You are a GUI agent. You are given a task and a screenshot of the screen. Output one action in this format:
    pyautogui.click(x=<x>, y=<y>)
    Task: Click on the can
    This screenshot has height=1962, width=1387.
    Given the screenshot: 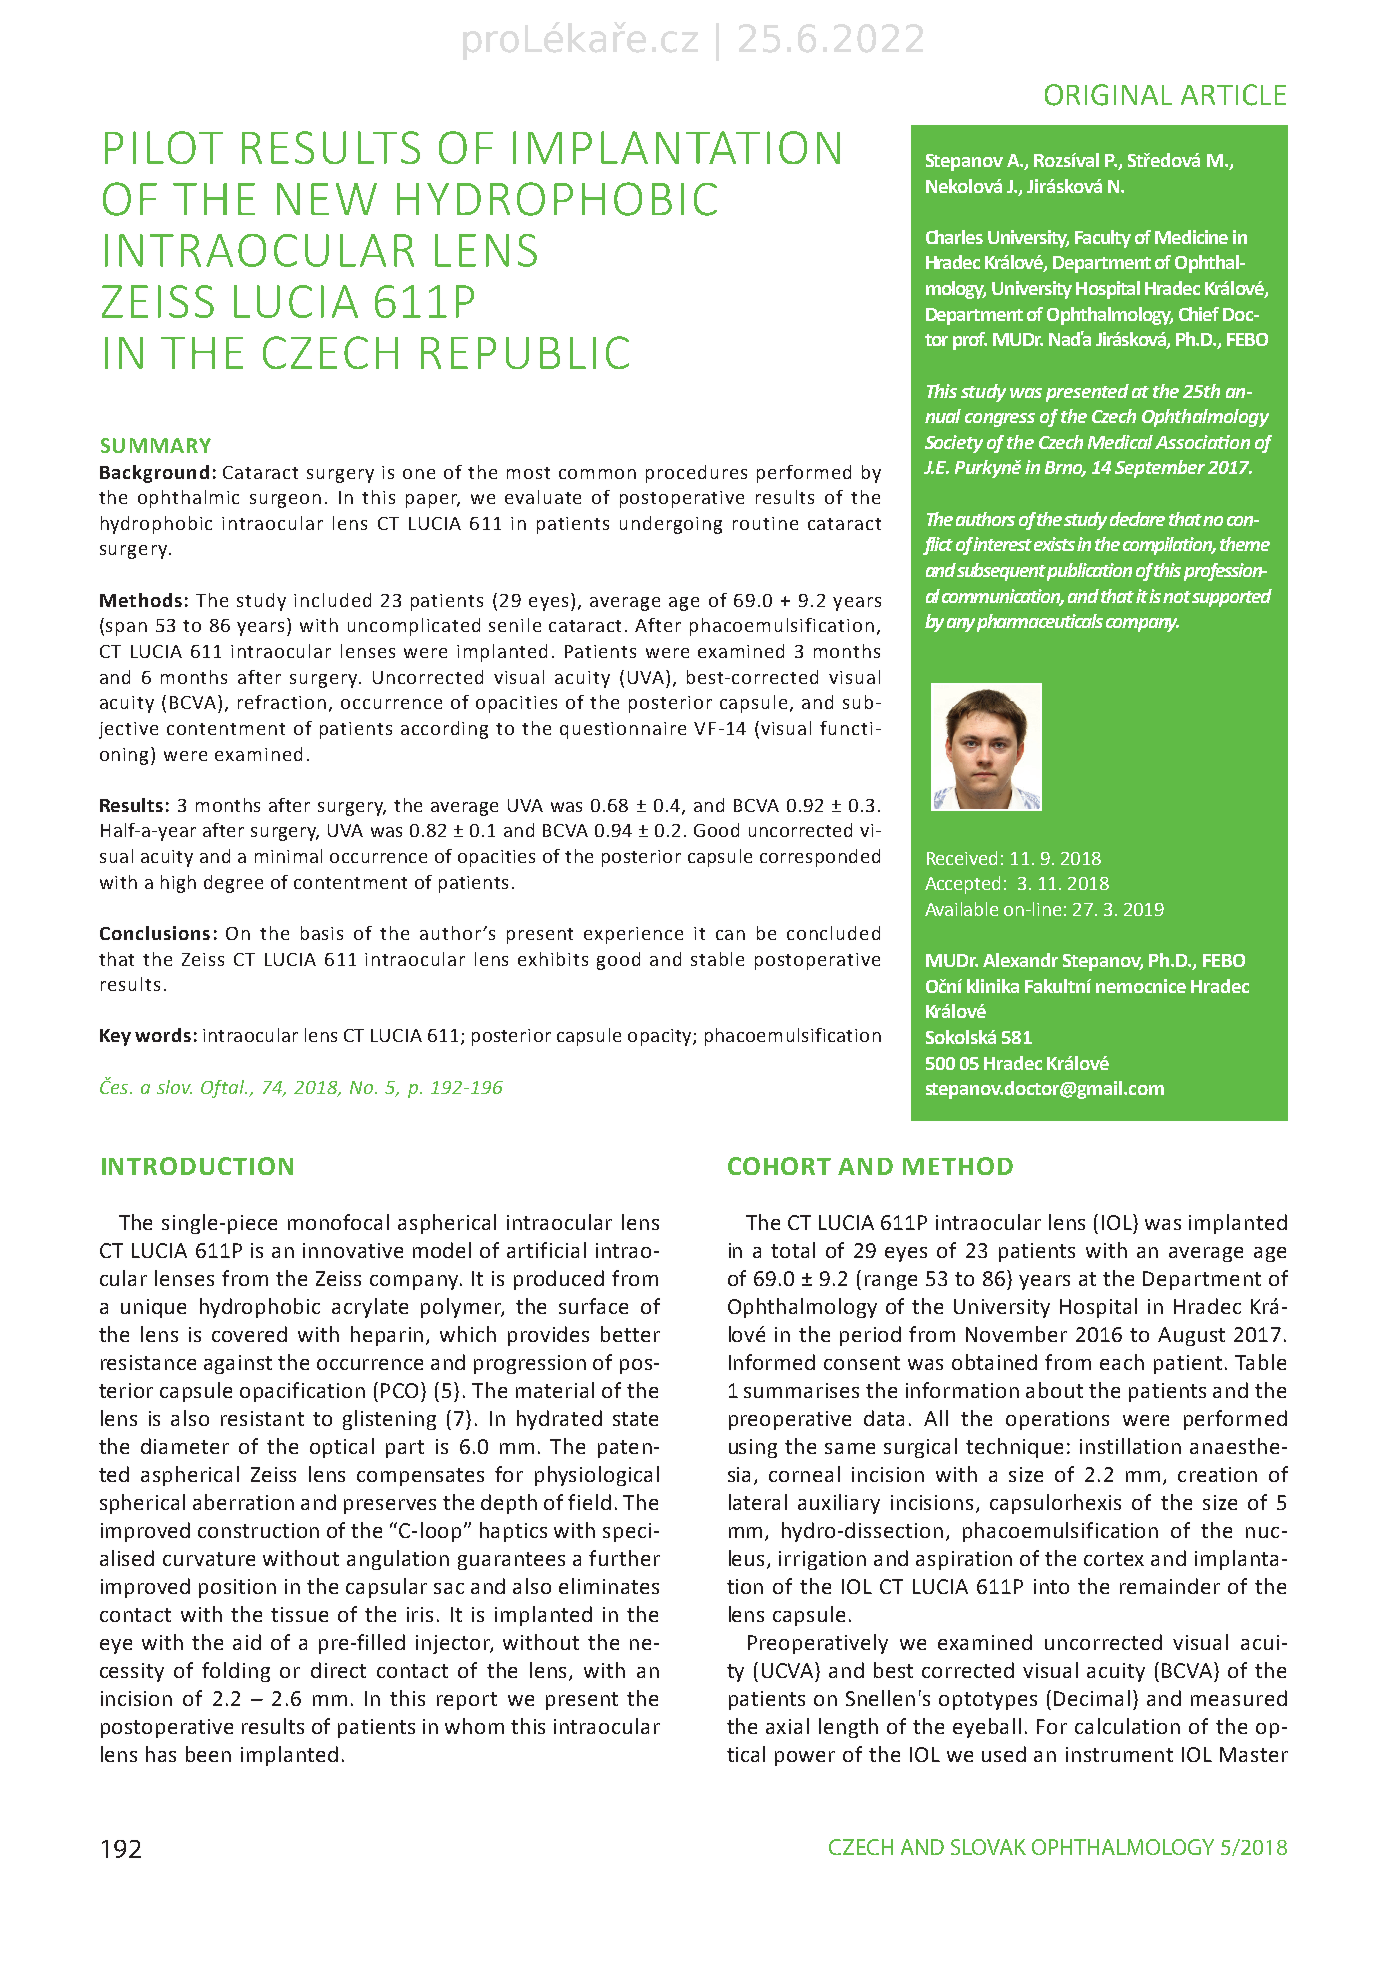 What is the action you would take?
    pyautogui.click(x=730, y=935)
